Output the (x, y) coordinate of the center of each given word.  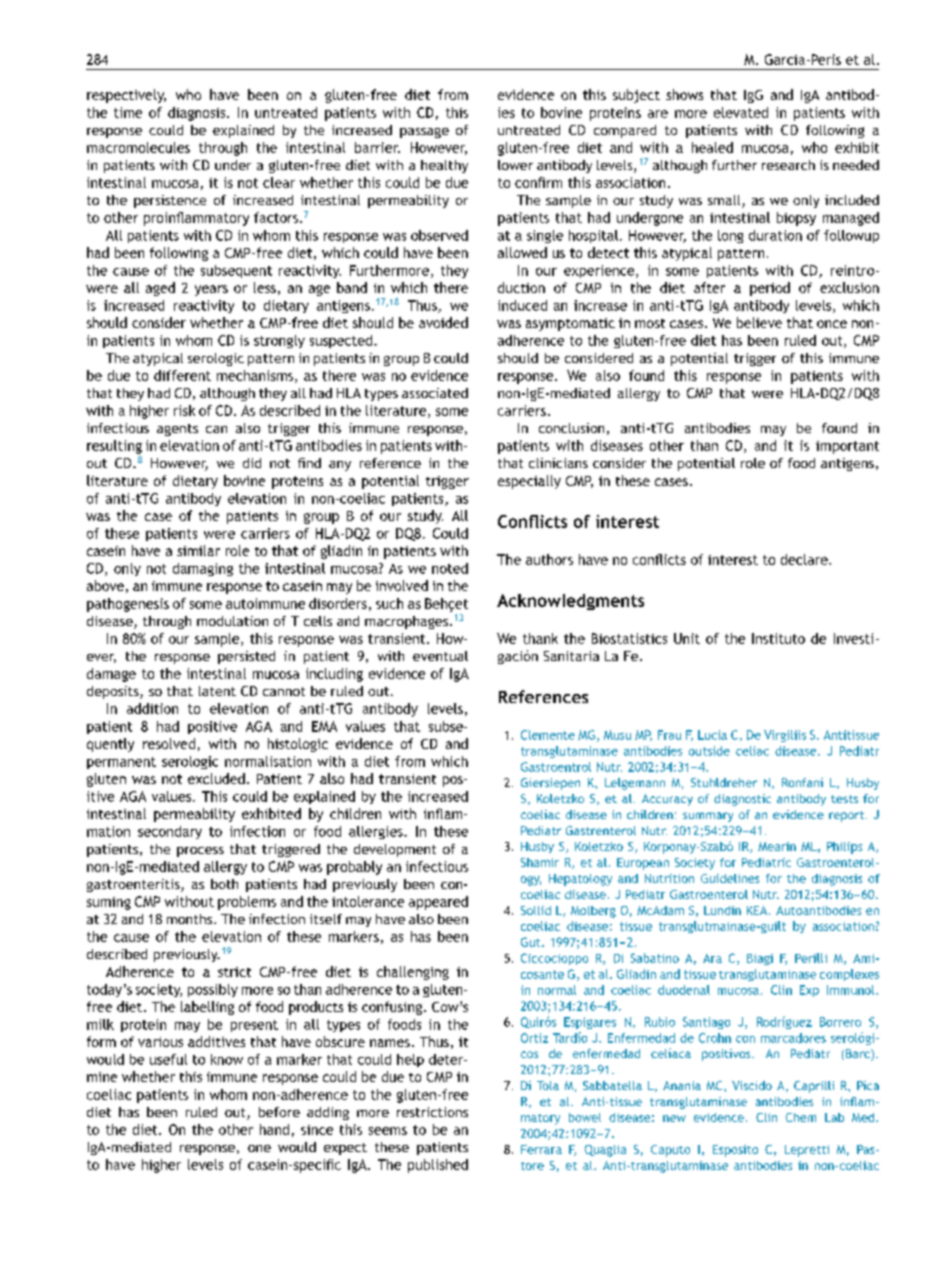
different (182, 375)
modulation (232, 621)
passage (424, 133)
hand (274, 1129)
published (438, 1166)
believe (759, 322)
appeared (438, 903)
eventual (440, 656)
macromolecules (138, 147)
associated (435, 393)
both (224, 884)
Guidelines (730, 878)
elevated (741, 112)
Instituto (778, 638)
